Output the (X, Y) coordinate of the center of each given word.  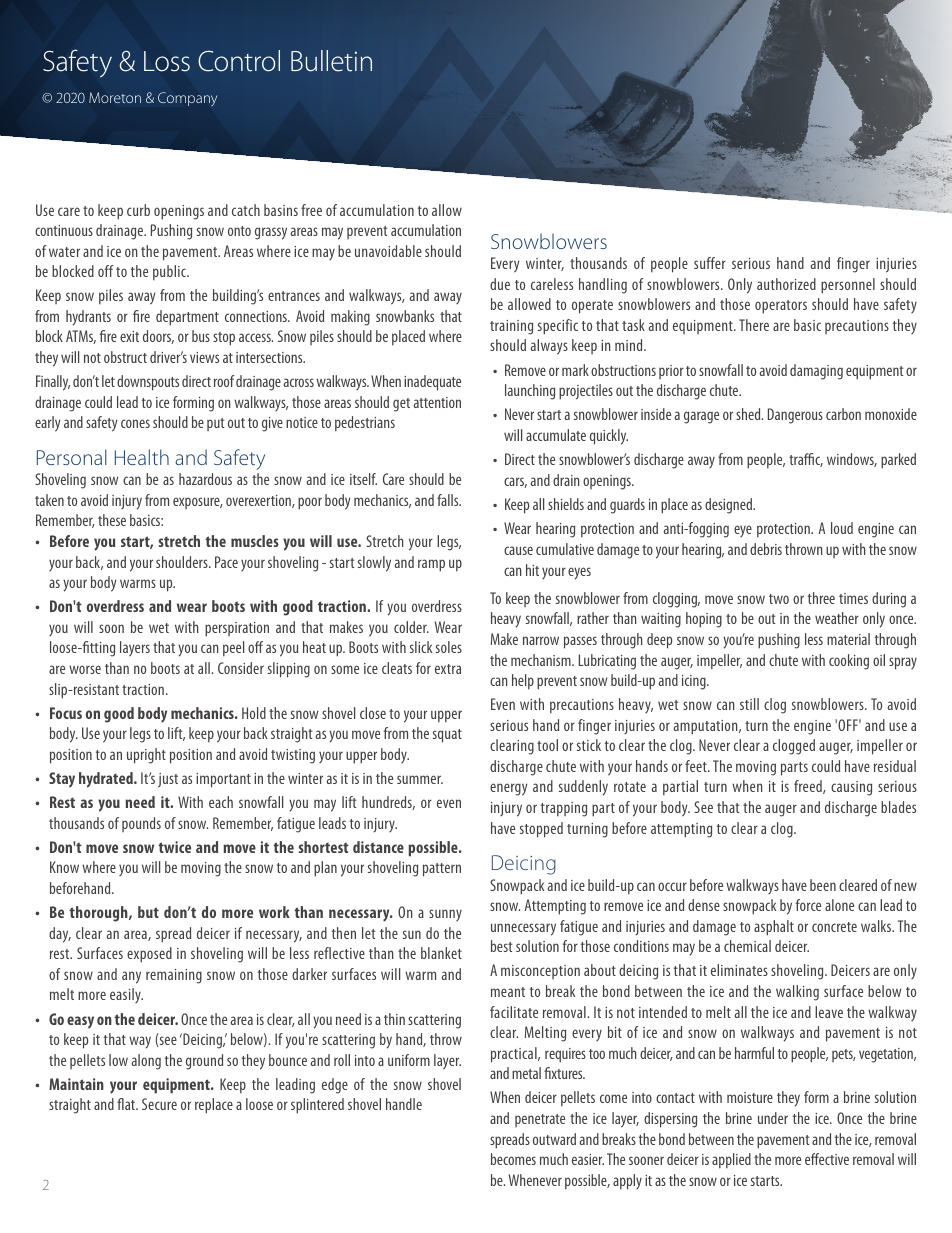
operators (781, 307)
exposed (149, 955)
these (112, 520)
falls (449, 500)
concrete (834, 927)
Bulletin (331, 61)
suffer (710, 263)
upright (146, 756)
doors (158, 337)
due (500, 284)
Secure (159, 1104)
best (502, 946)
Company (187, 99)
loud (842, 528)
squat (447, 736)
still (749, 704)
